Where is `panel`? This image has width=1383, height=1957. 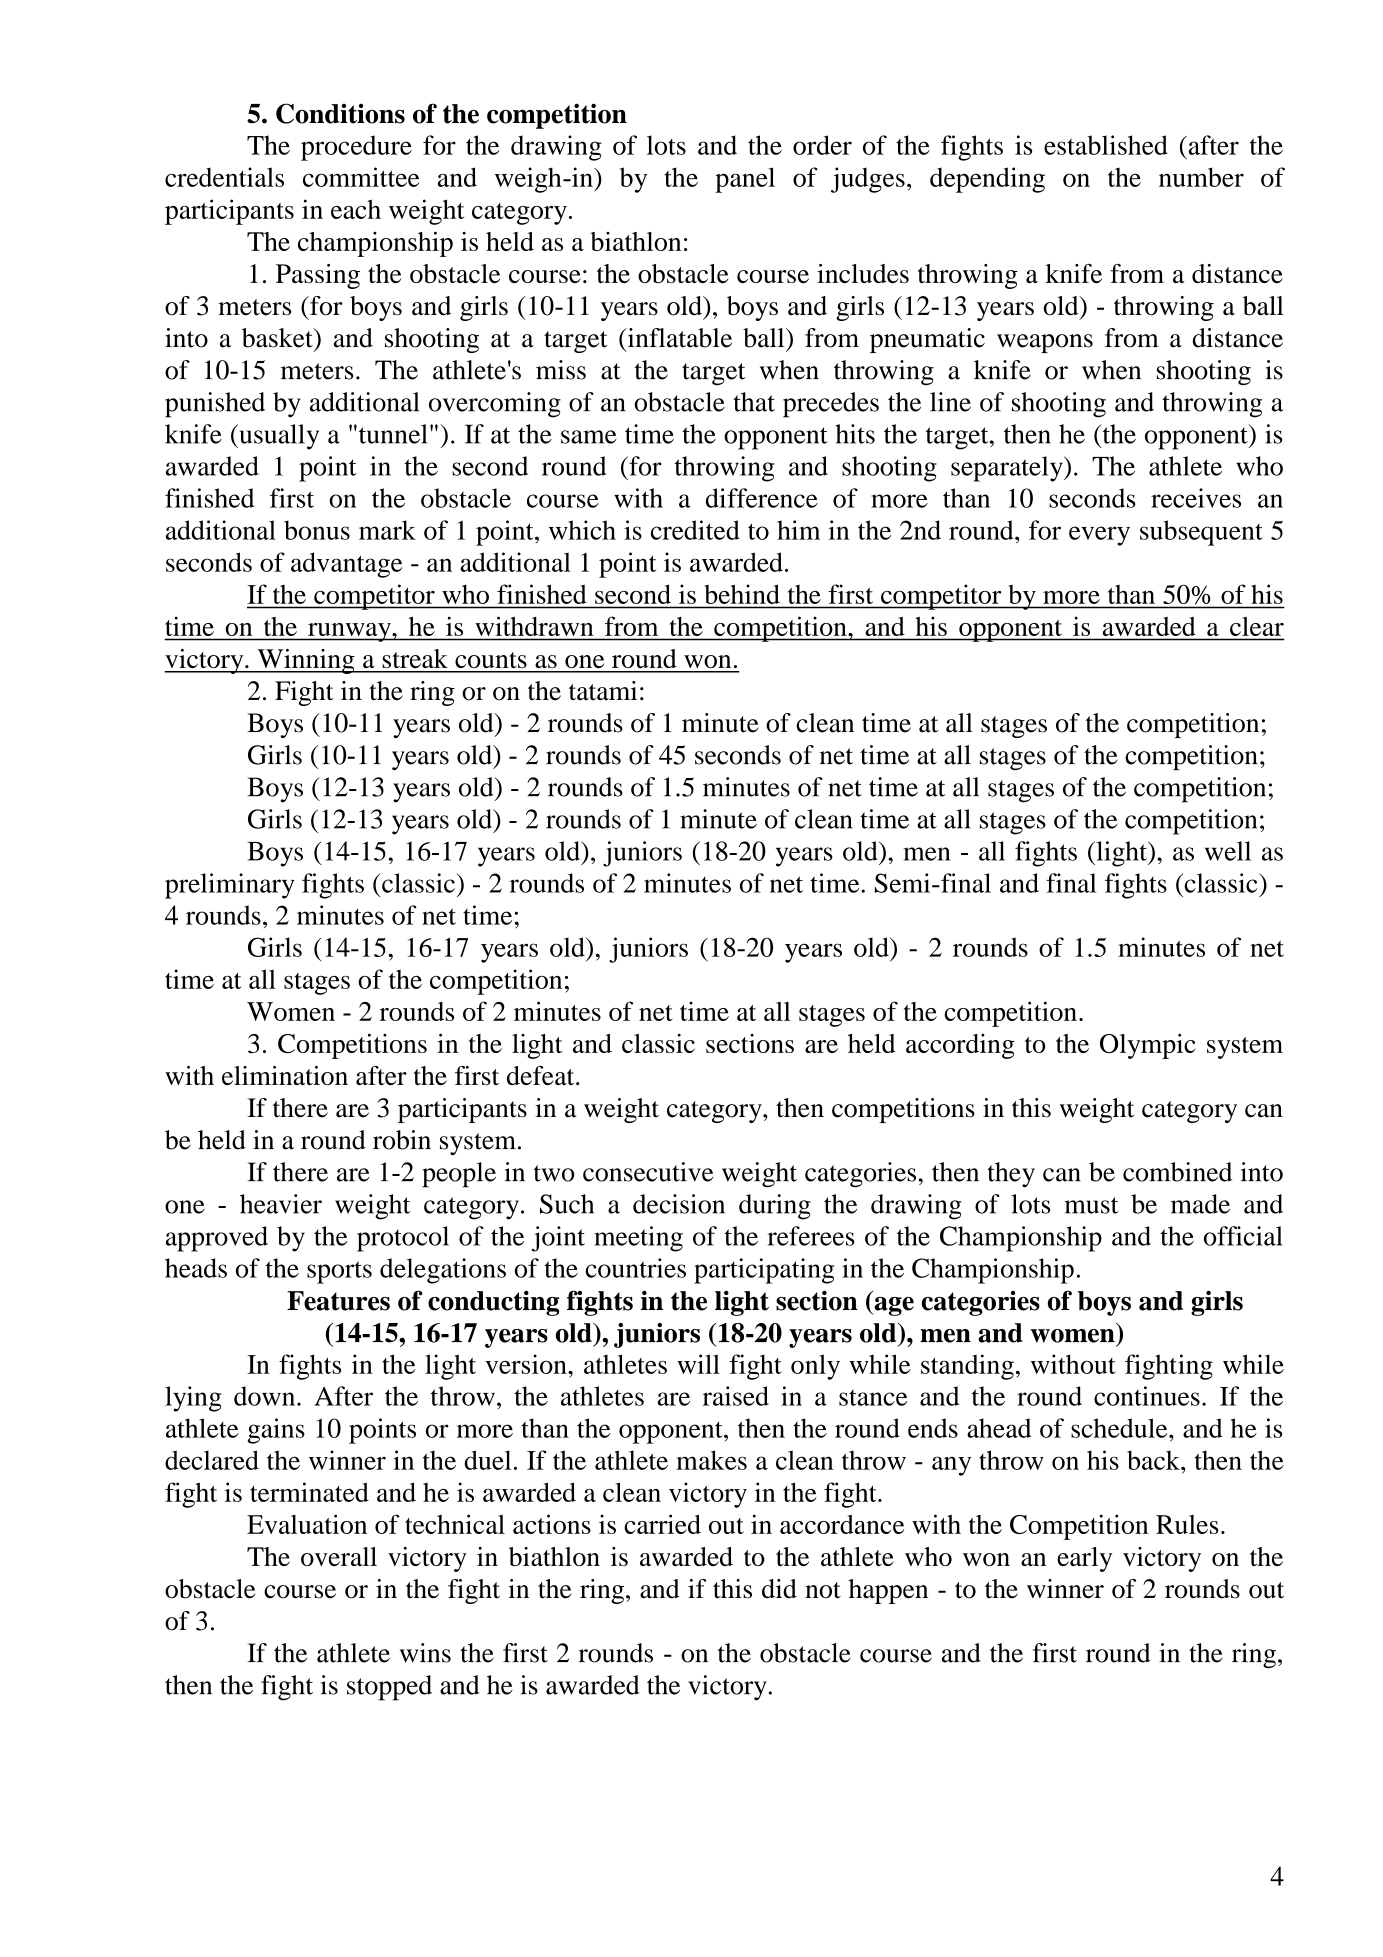 panel is located at coordinates (745, 180).
